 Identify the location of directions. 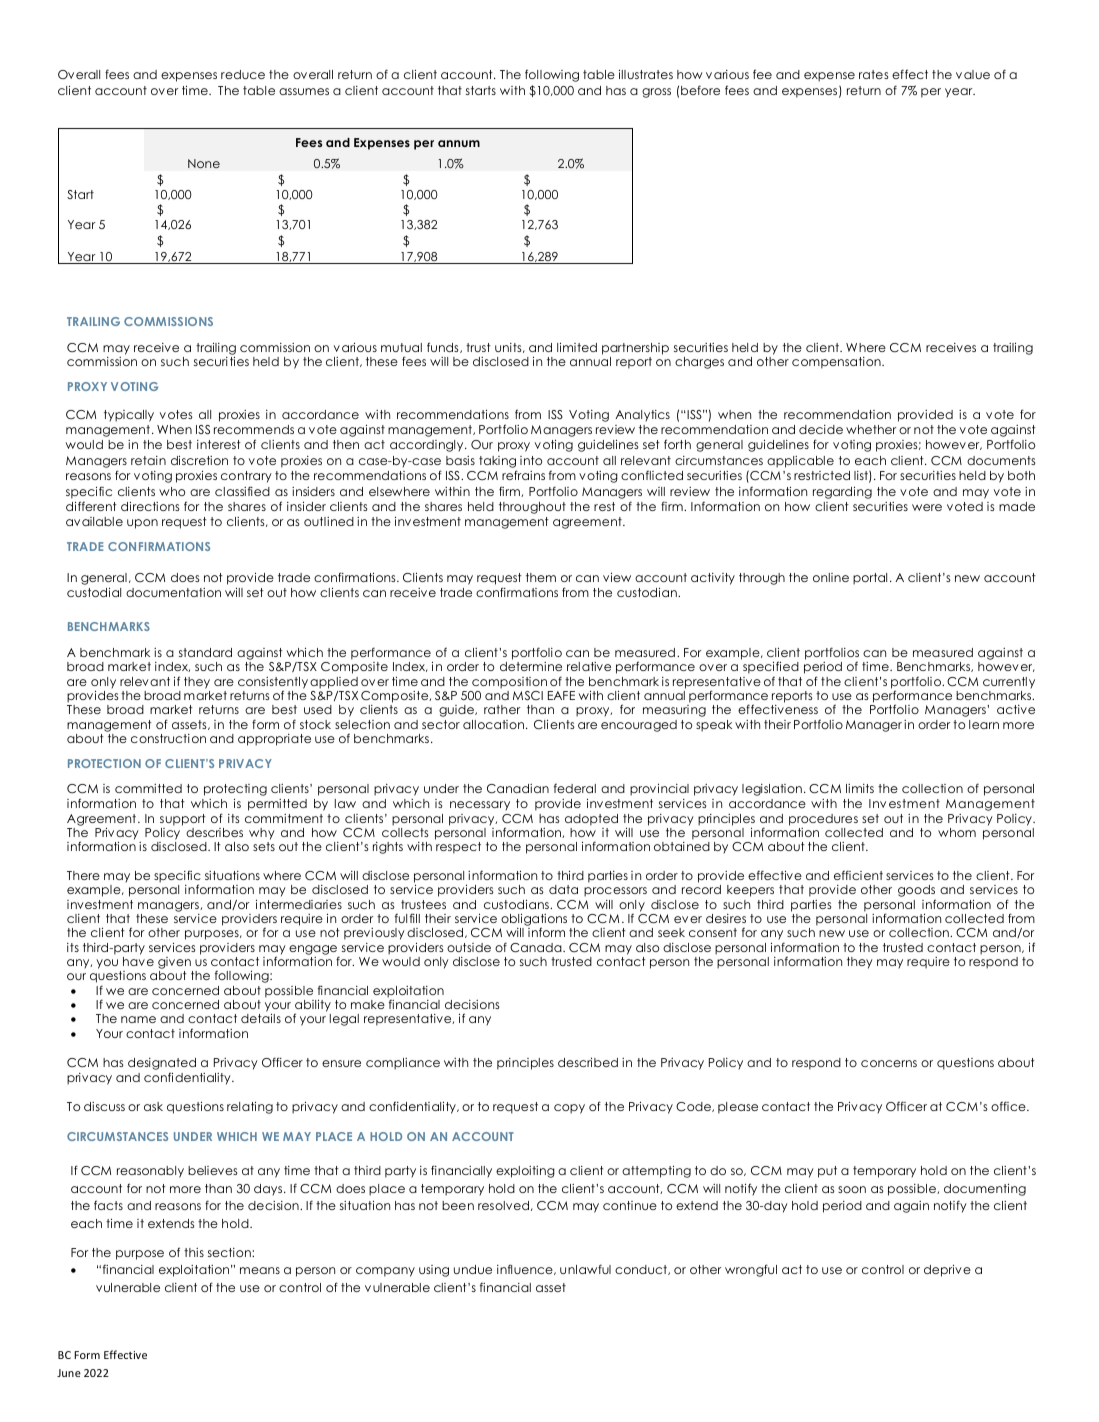
(150, 506).
